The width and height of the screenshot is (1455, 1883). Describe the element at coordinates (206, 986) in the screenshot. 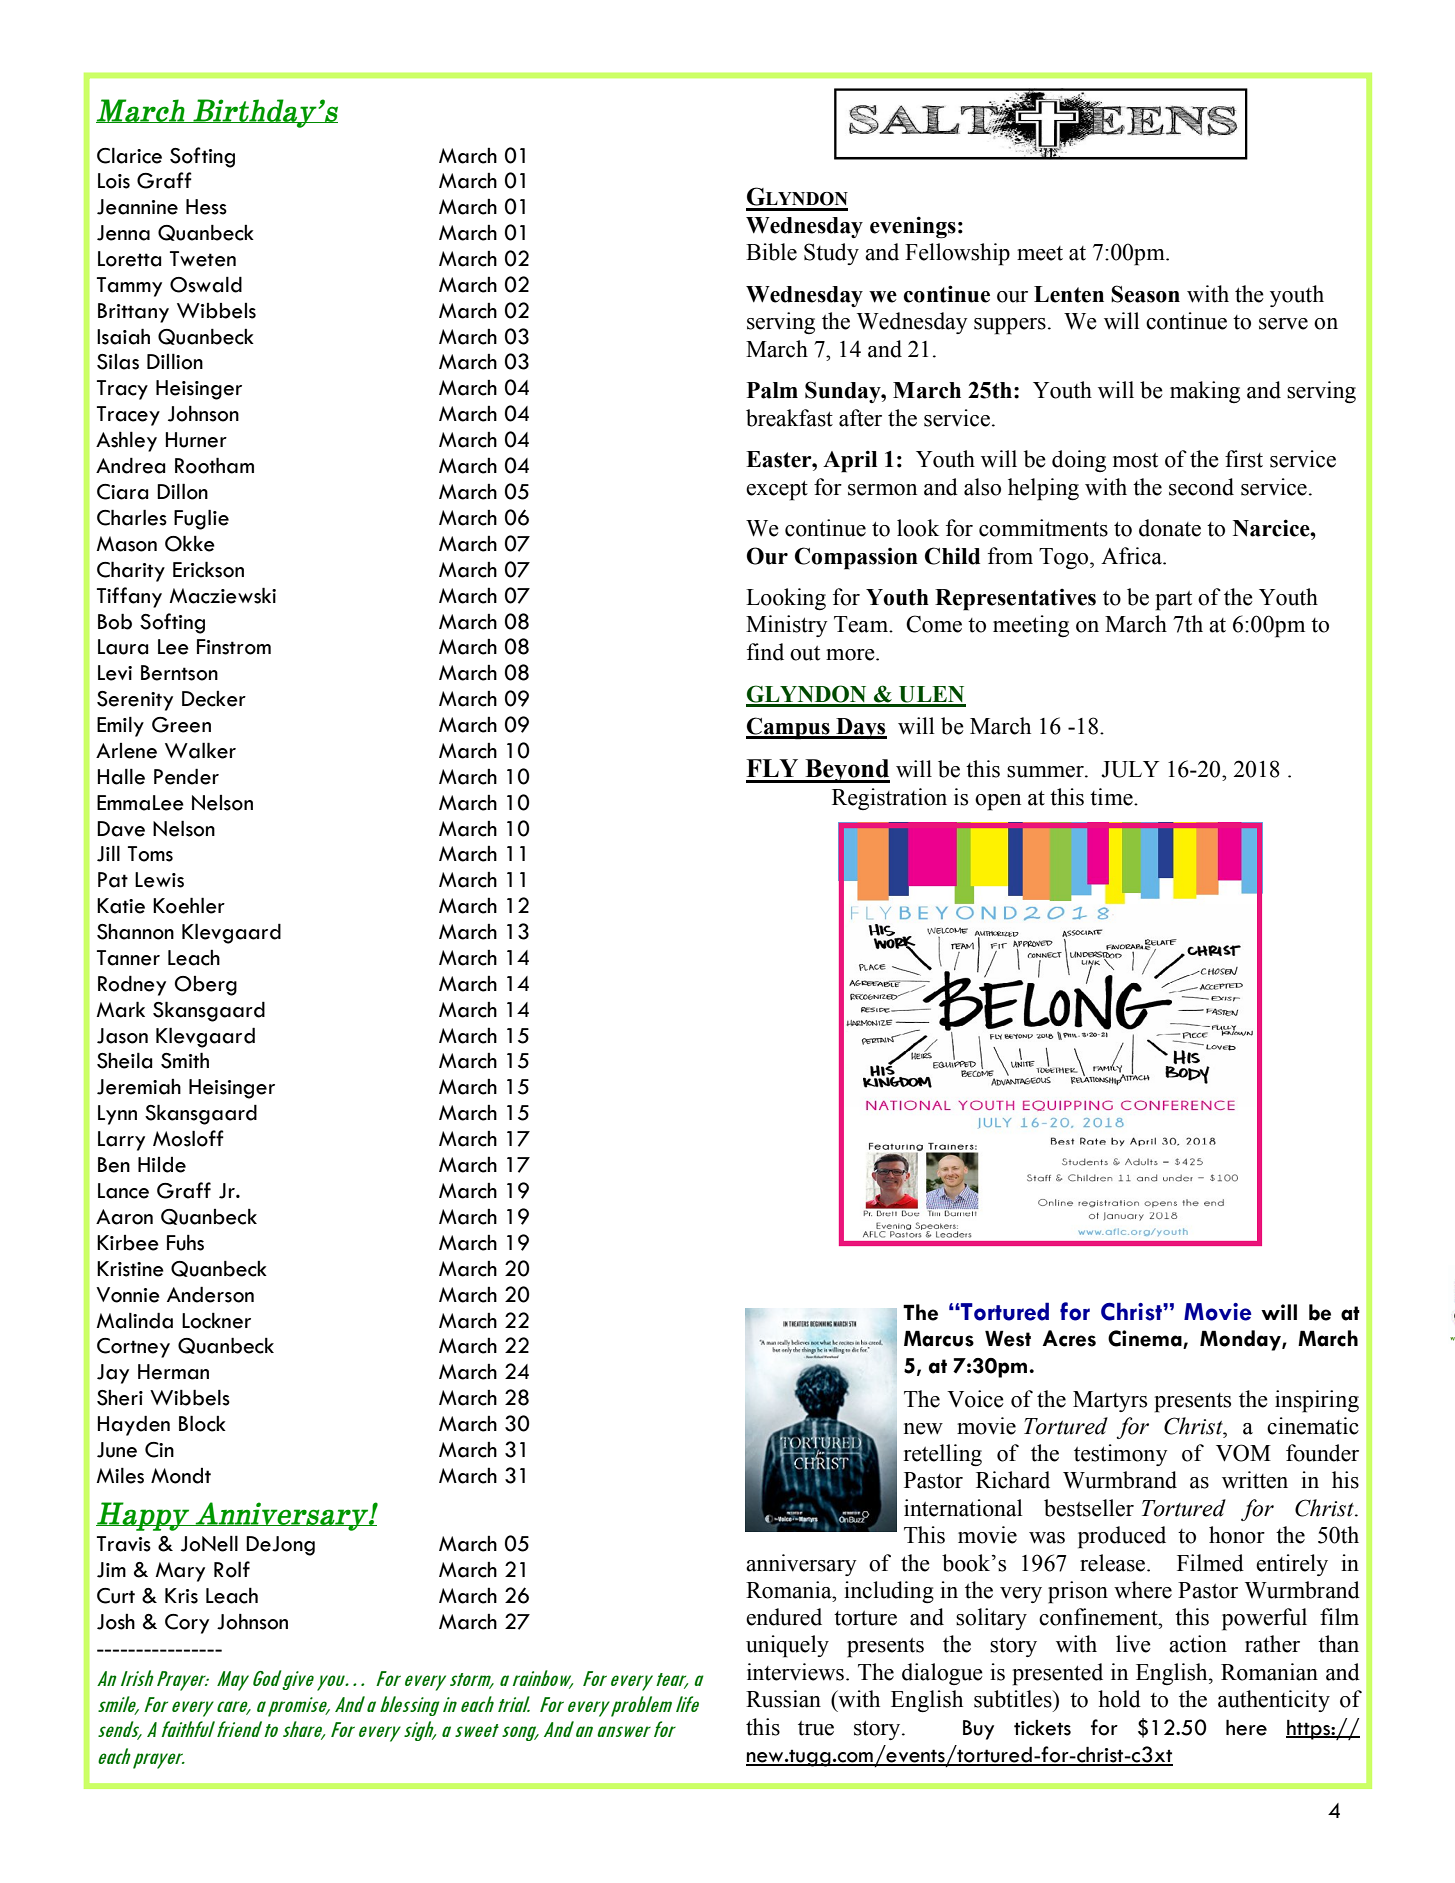

I see `Oberg` at that location.
